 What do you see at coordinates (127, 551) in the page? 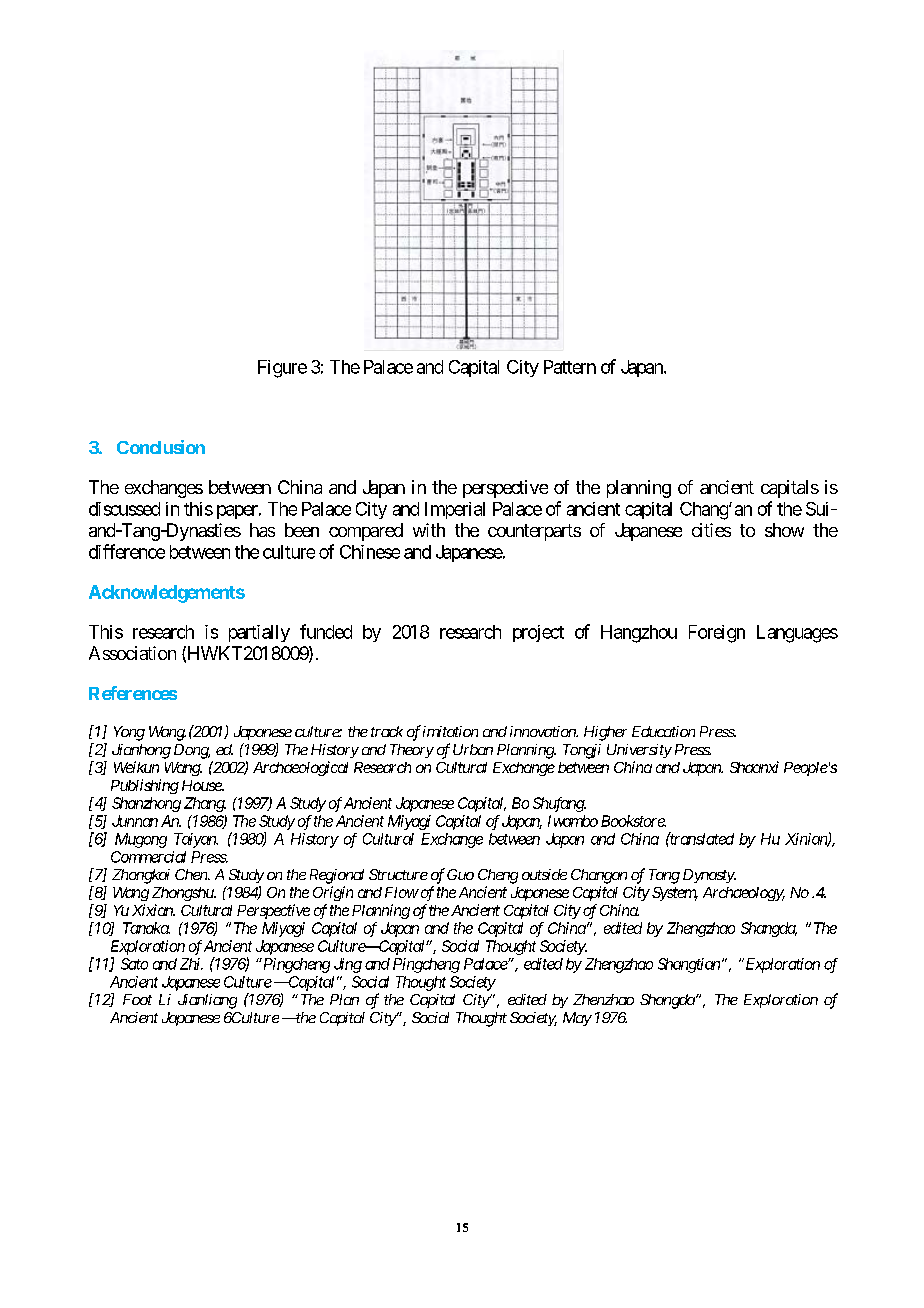
I see `difference` at bounding box center [127, 551].
